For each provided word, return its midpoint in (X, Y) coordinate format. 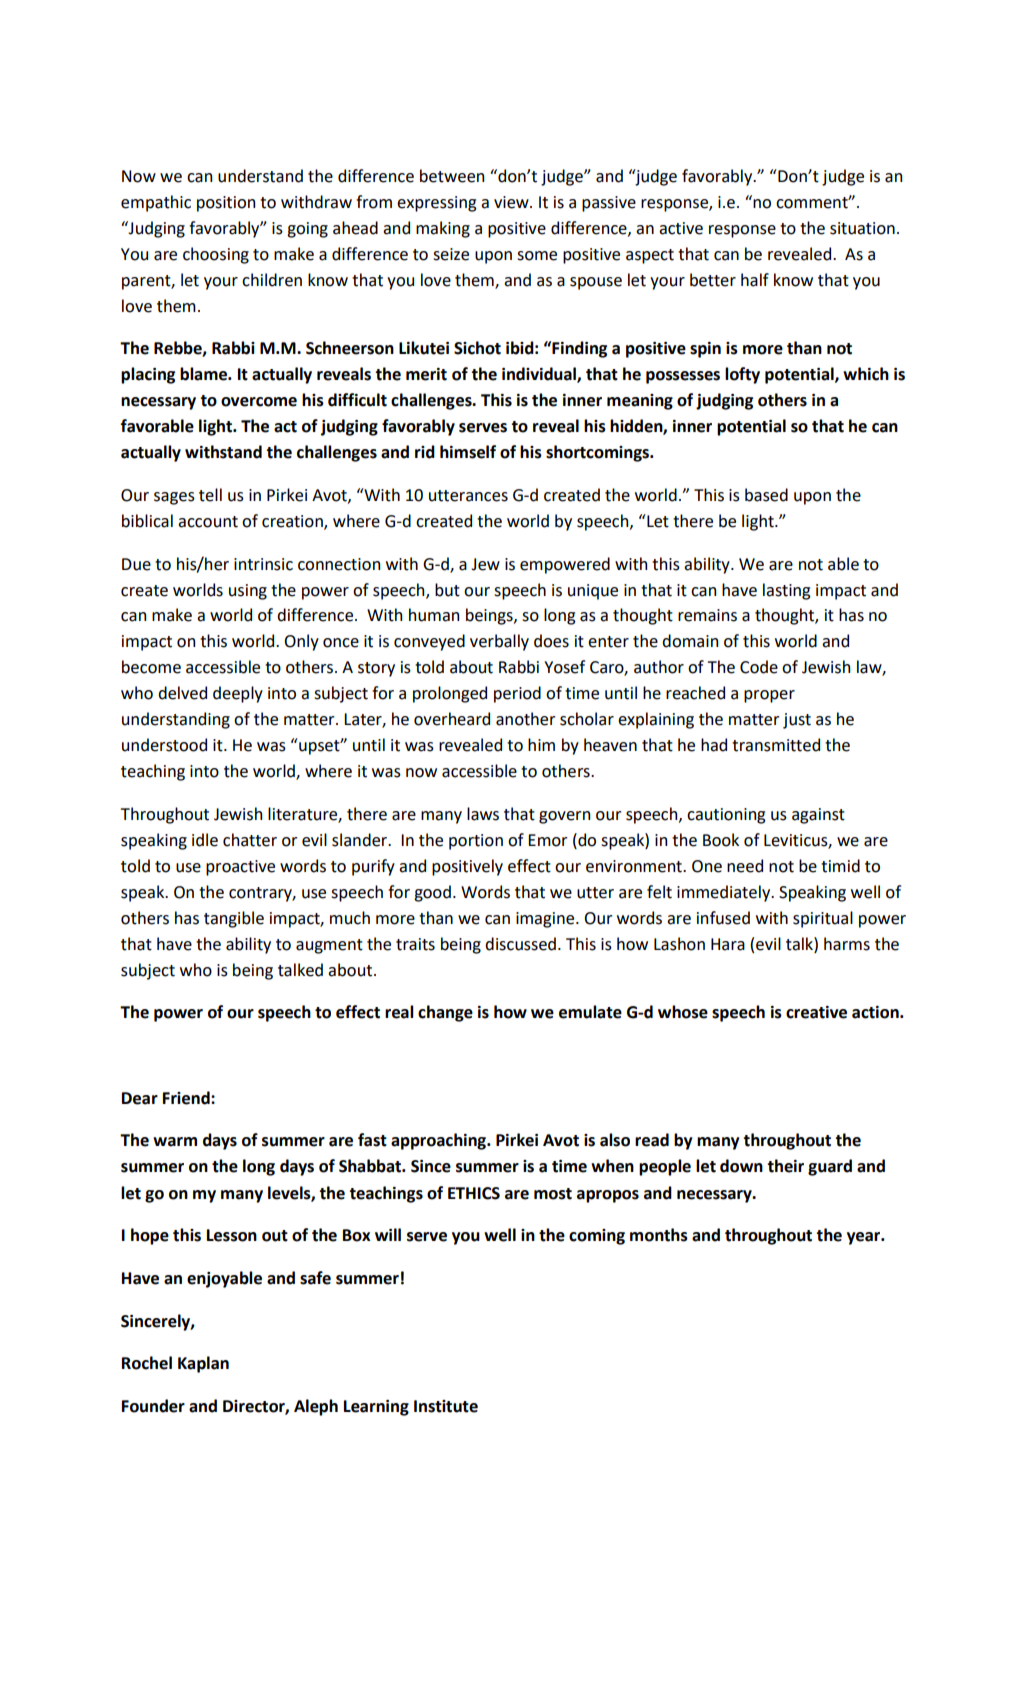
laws (483, 814)
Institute (446, 1406)
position (226, 204)
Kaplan (203, 1364)
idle (205, 840)
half (755, 280)
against (818, 816)
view (512, 202)
